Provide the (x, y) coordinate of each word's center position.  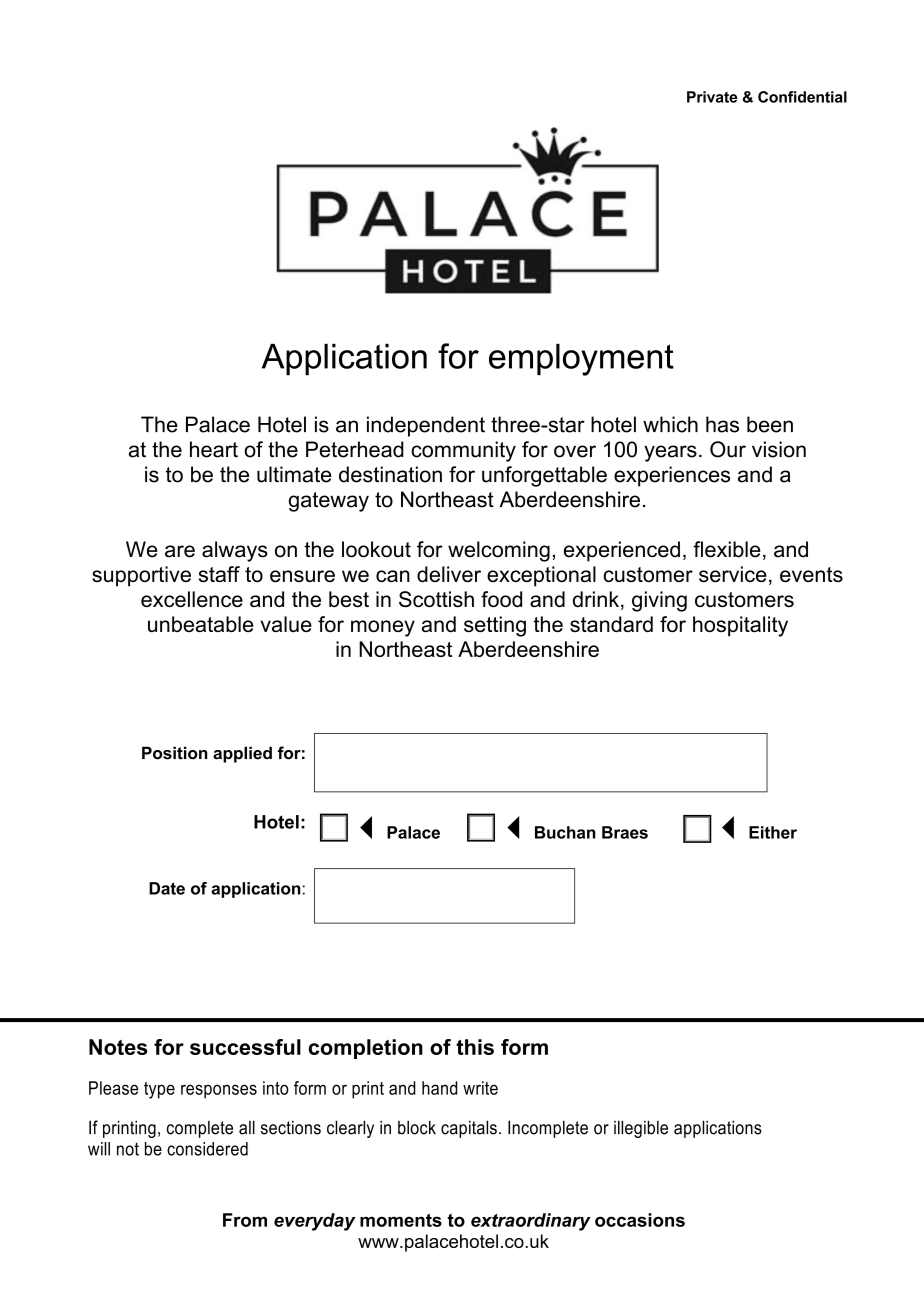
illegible (641, 1129)
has (722, 424)
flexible (727, 549)
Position (175, 753)
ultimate (294, 474)
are (180, 551)
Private (712, 97)
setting (495, 626)
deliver (449, 574)
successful (245, 1047)
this (475, 1047)
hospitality (740, 626)
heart (214, 449)
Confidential (802, 97)
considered (207, 1149)
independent (426, 426)
